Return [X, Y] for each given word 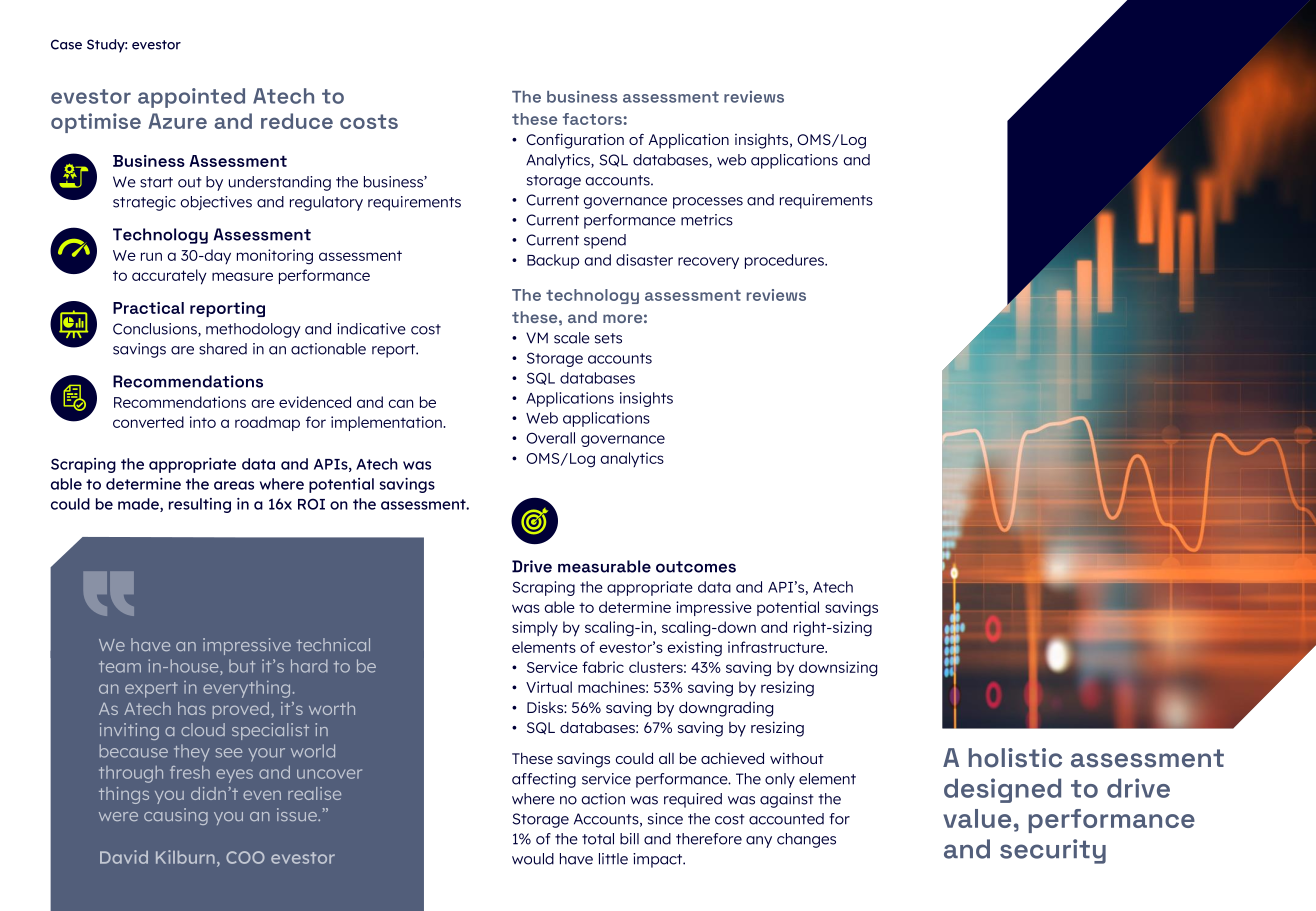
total [598, 839]
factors [592, 119]
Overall [550, 438]
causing [176, 816]
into [203, 422]
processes [708, 203]
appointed [191, 98]
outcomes [696, 567]
